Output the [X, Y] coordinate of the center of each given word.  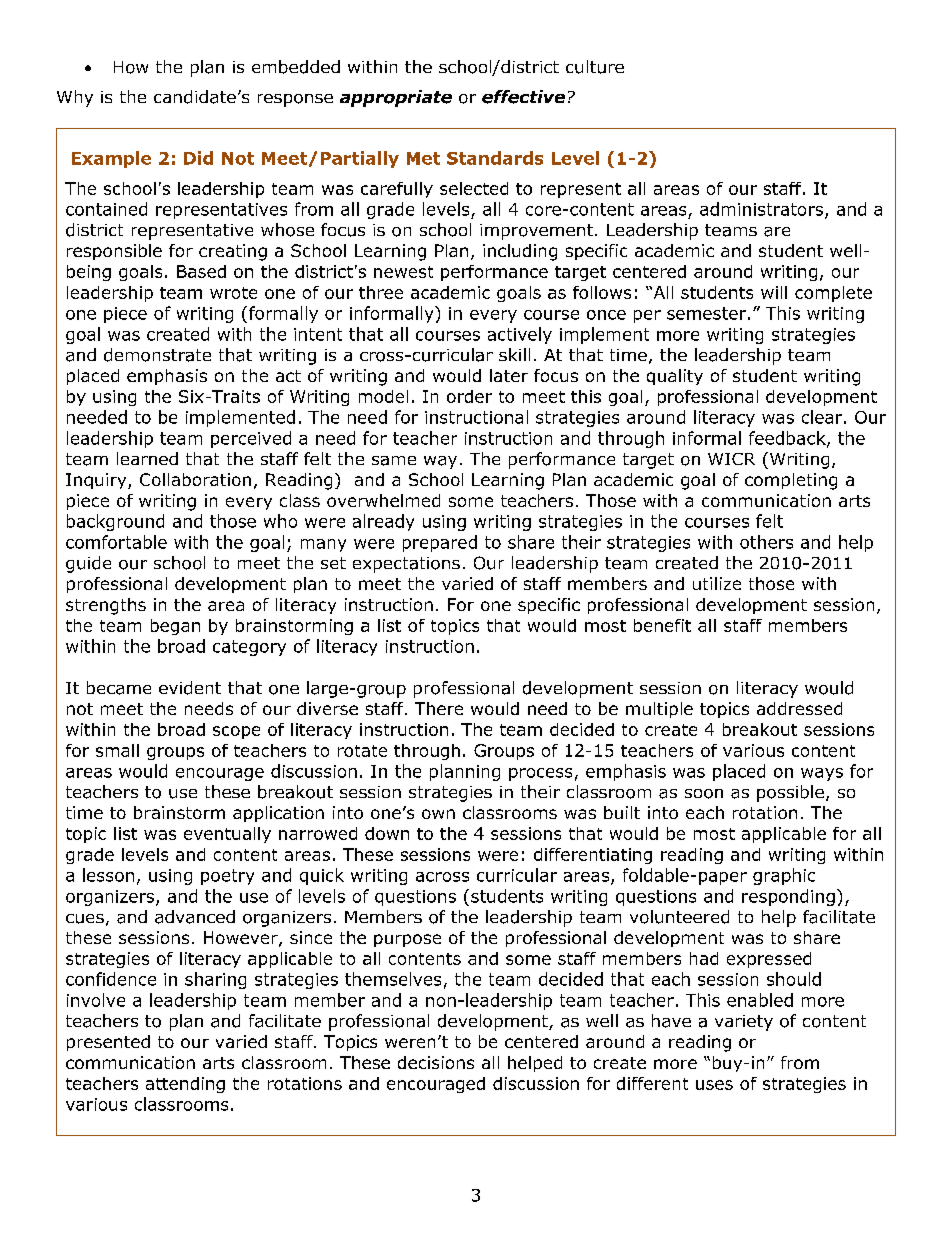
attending [185, 1085]
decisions [436, 1062]
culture [595, 67]
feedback [788, 439]
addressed [799, 708]
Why [75, 98]
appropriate [396, 98]
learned [147, 458]
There [439, 708]
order [469, 396]
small [117, 750]
